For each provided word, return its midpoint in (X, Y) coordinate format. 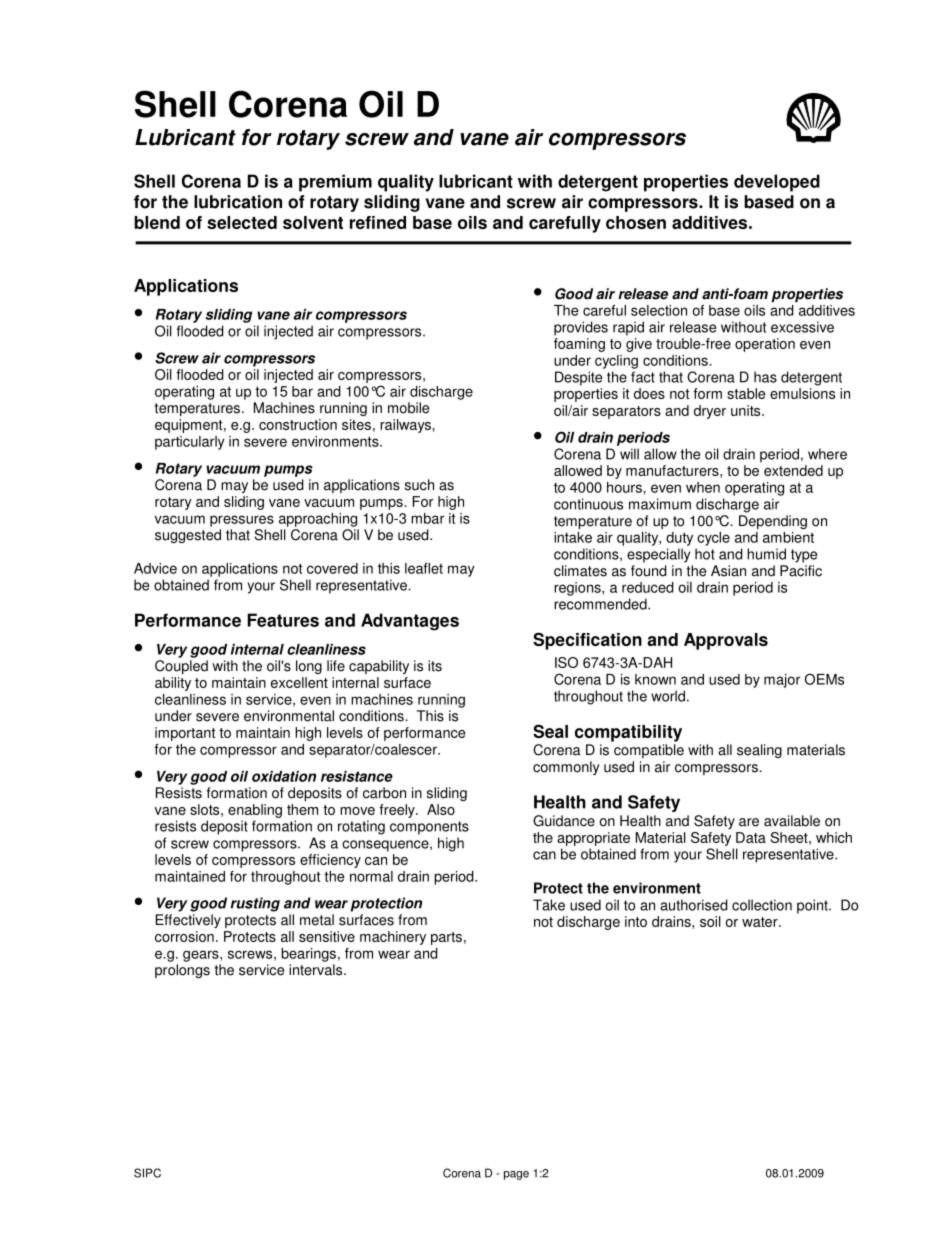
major (782, 681)
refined (378, 222)
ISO (566, 662)
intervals (317, 970)
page (516, 1175)
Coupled (181, 667)
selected (242, 222)
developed (777, 183)
